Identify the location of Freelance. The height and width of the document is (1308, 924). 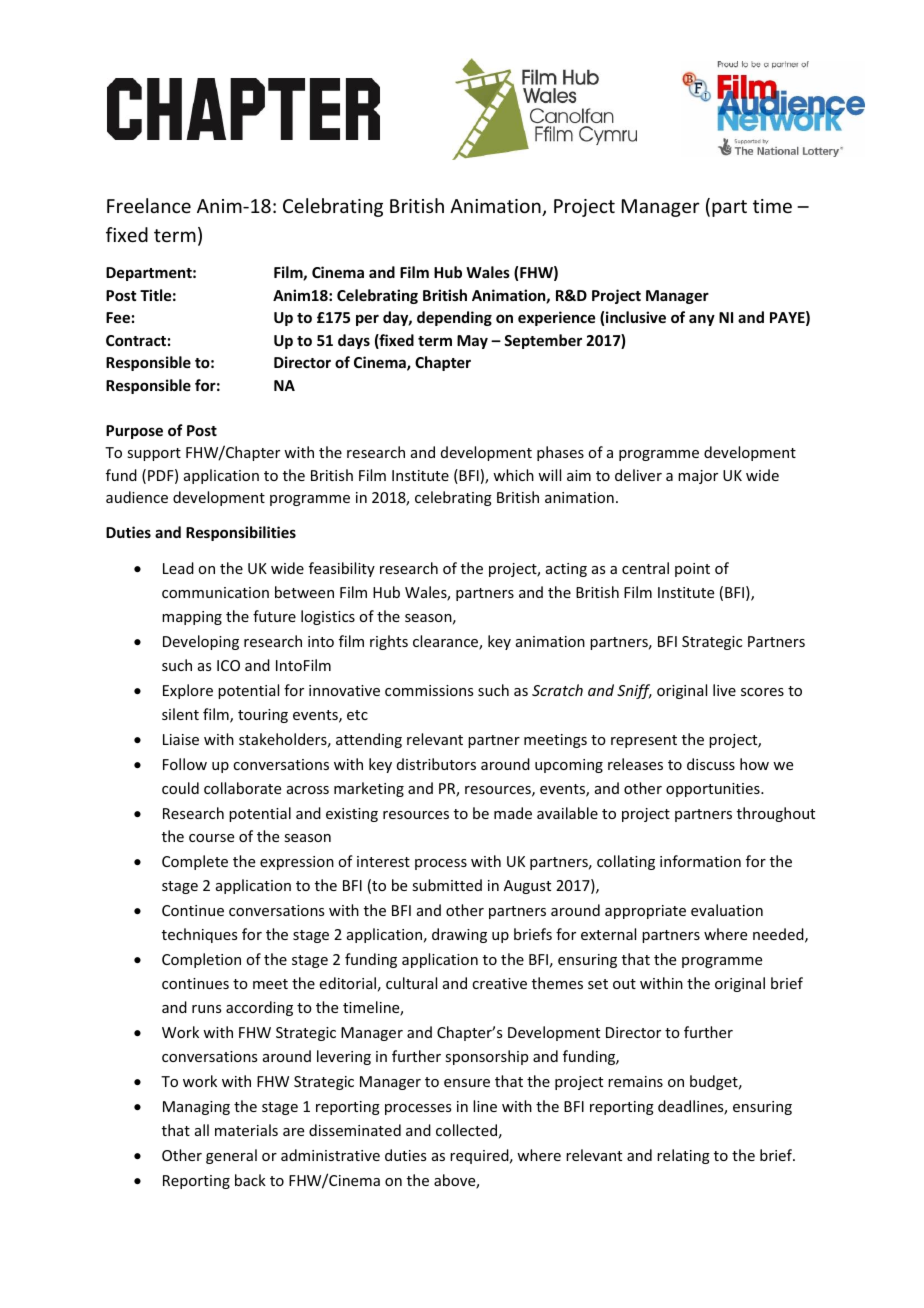
(149, 205).
